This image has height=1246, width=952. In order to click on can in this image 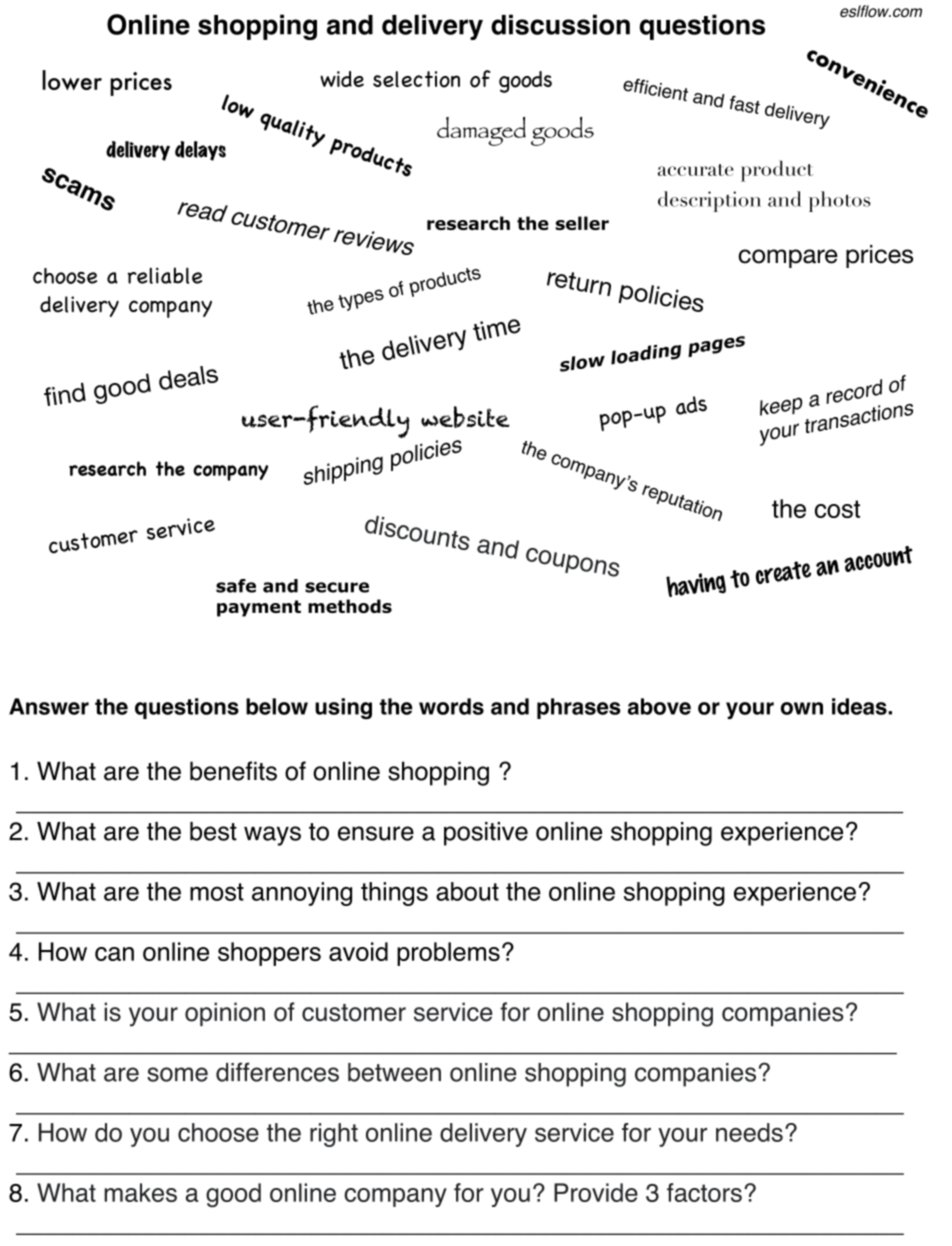, I will do `click(114, 954)`.
